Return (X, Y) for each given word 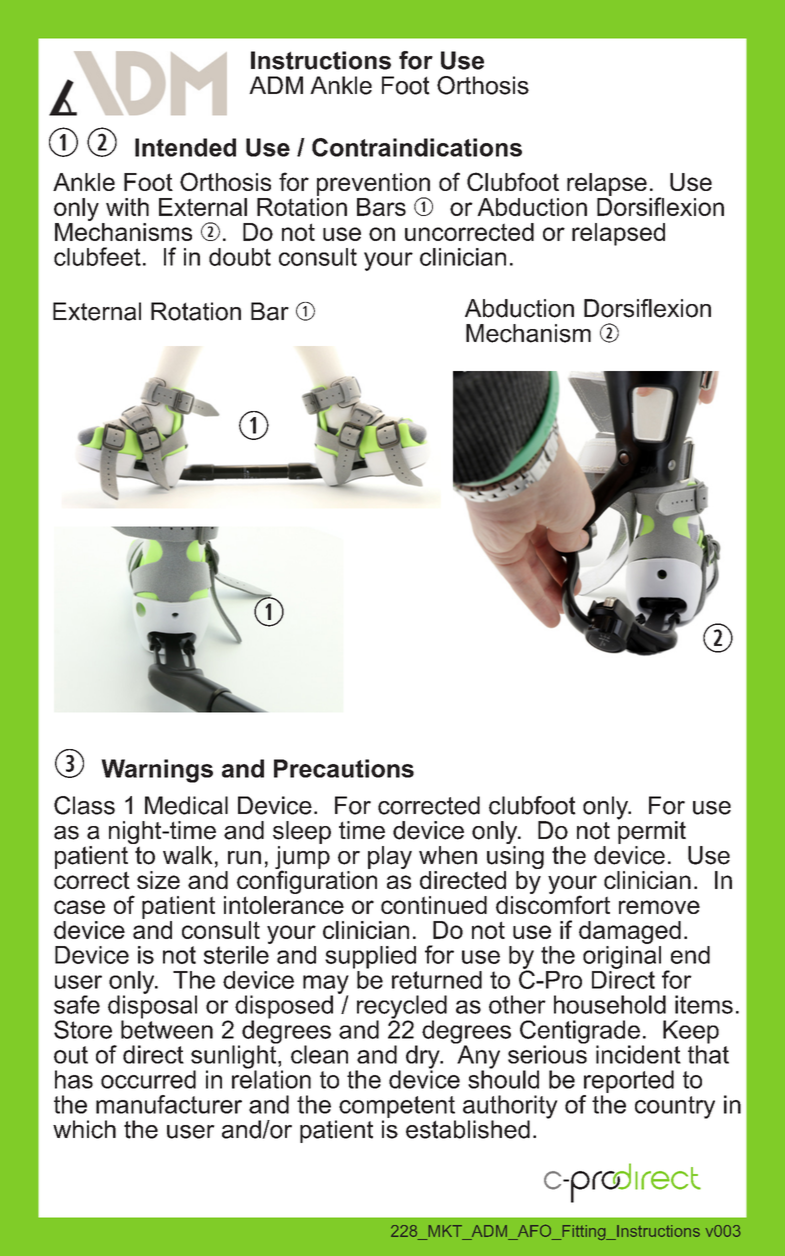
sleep (302, 832)
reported (628, 1083)
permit (652, 831)
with (127, 207)
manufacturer (169, 1104)
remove (659, 907)
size (158, 880)
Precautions (344, 768)
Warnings (157, 771)
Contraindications (417, 147)
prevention (373, 185)
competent (397, 1108)
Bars (381, 207)
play (390, 857)
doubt (240, 257)
